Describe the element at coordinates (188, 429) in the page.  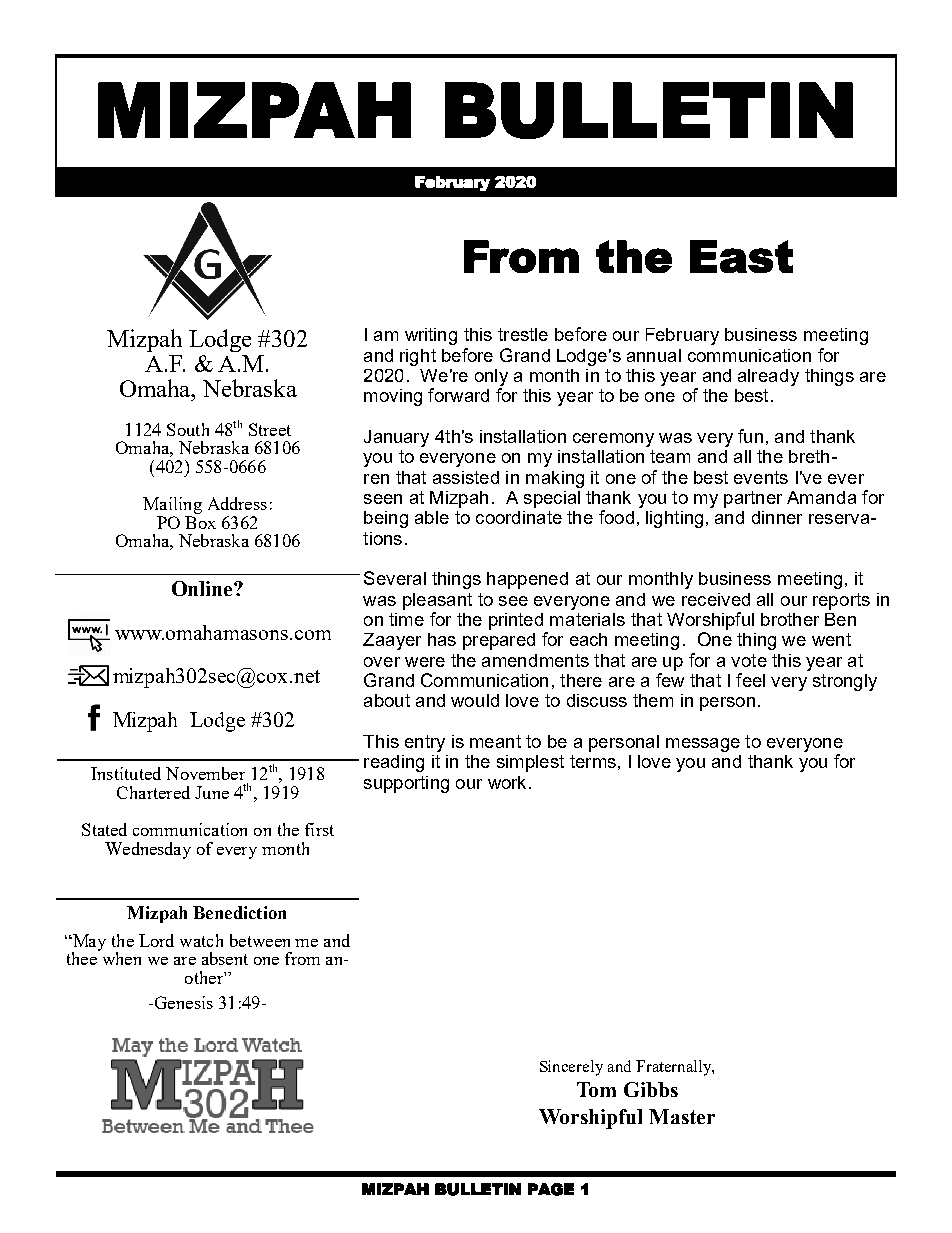
I see `South` at that location.
